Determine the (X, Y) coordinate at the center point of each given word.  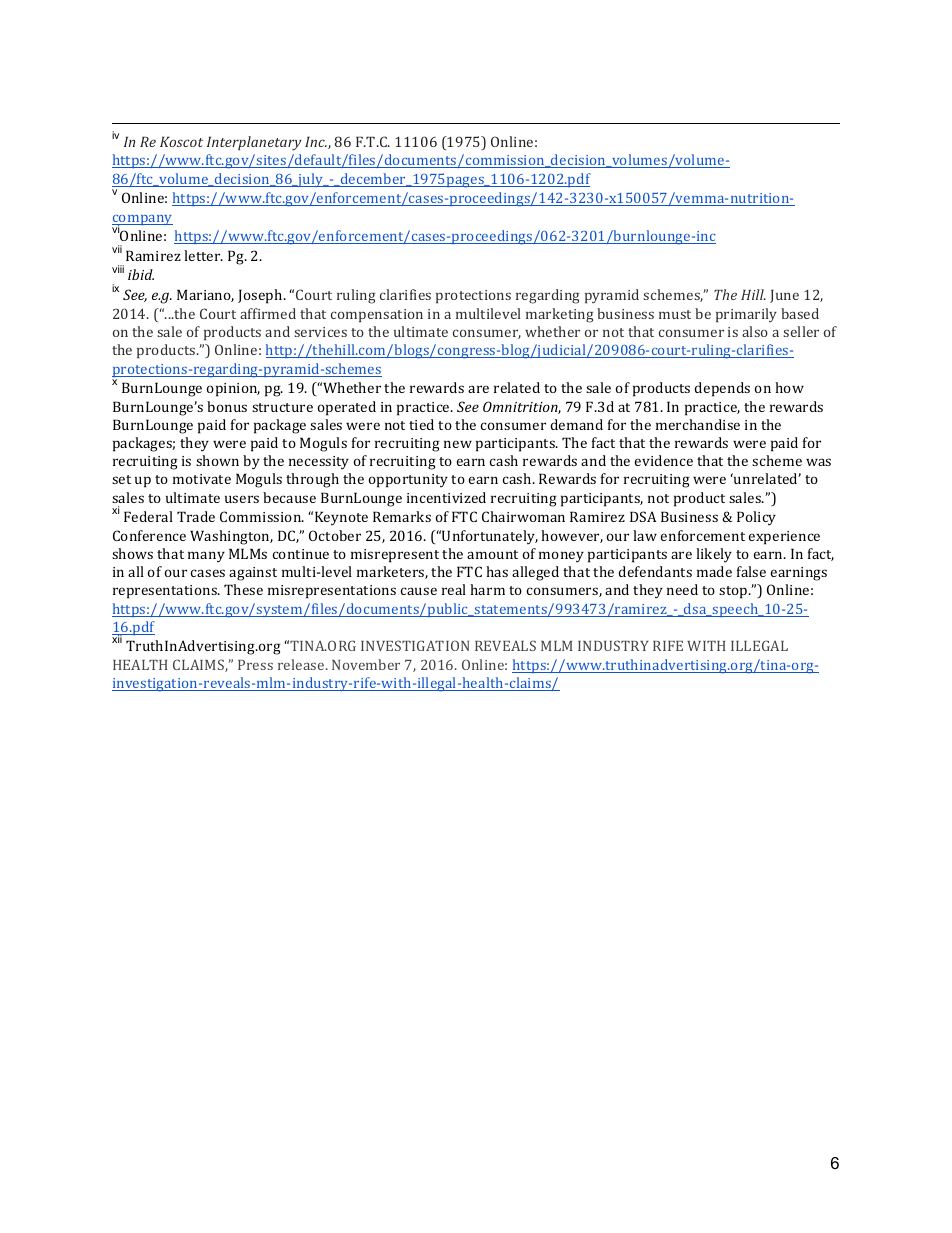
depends (722, 389)
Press (255, 665)
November (366, 664)
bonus (227, 406)
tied (421, 424)
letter (203, 255)
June (784, 296)
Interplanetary (254, 143)
